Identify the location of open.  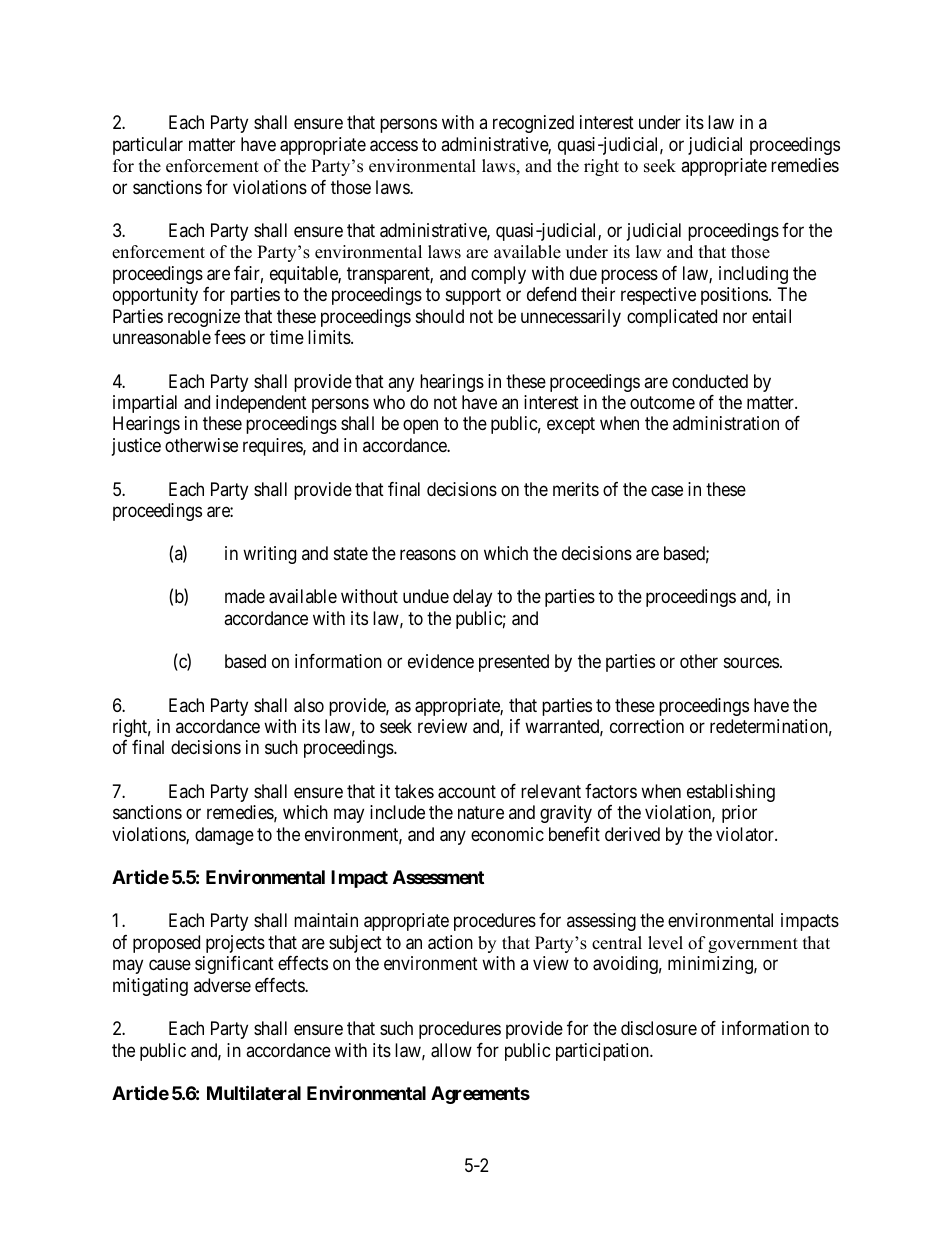
(420, 427).
